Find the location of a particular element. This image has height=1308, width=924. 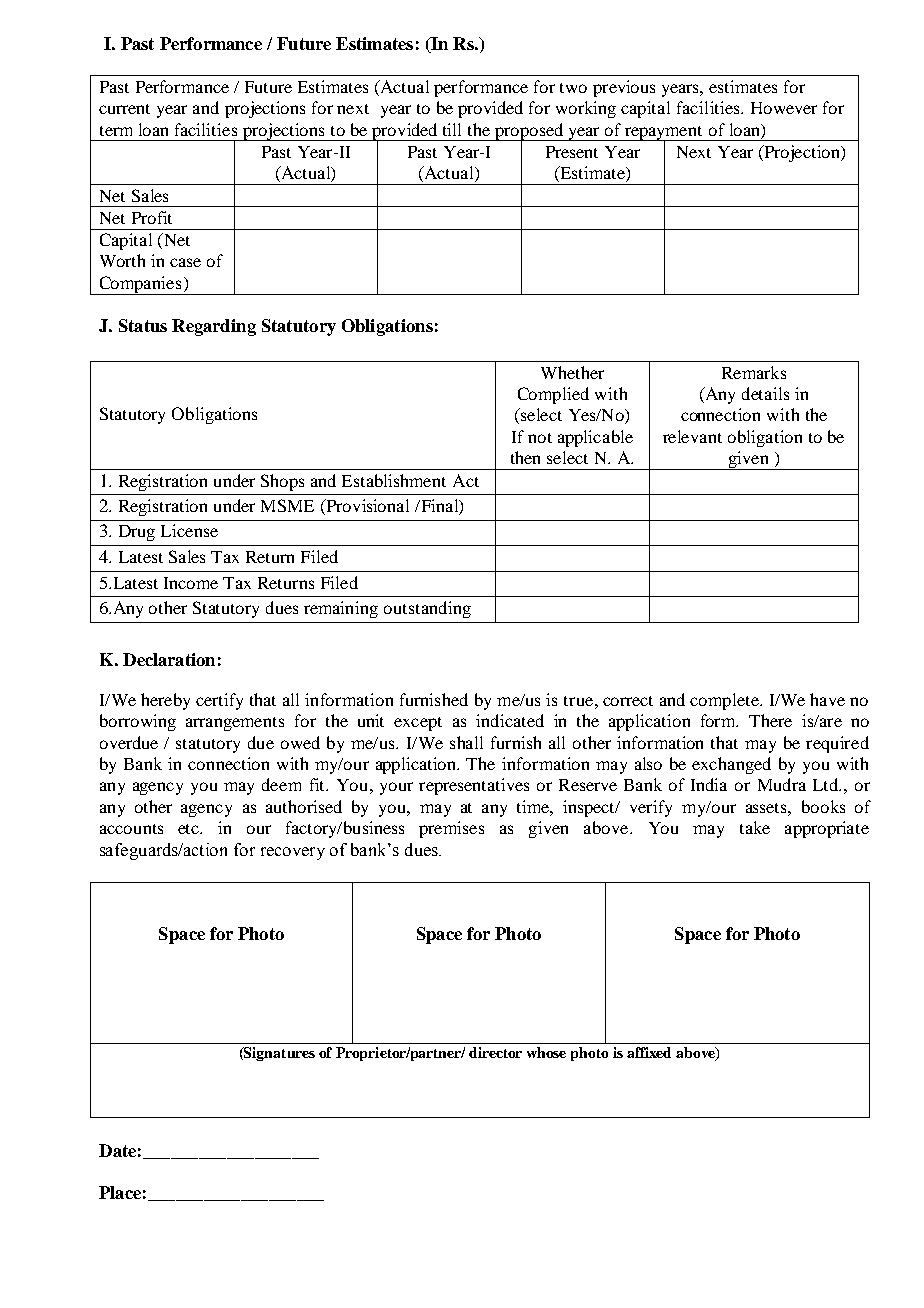

outstanding is located at coordinates (427, 609).
